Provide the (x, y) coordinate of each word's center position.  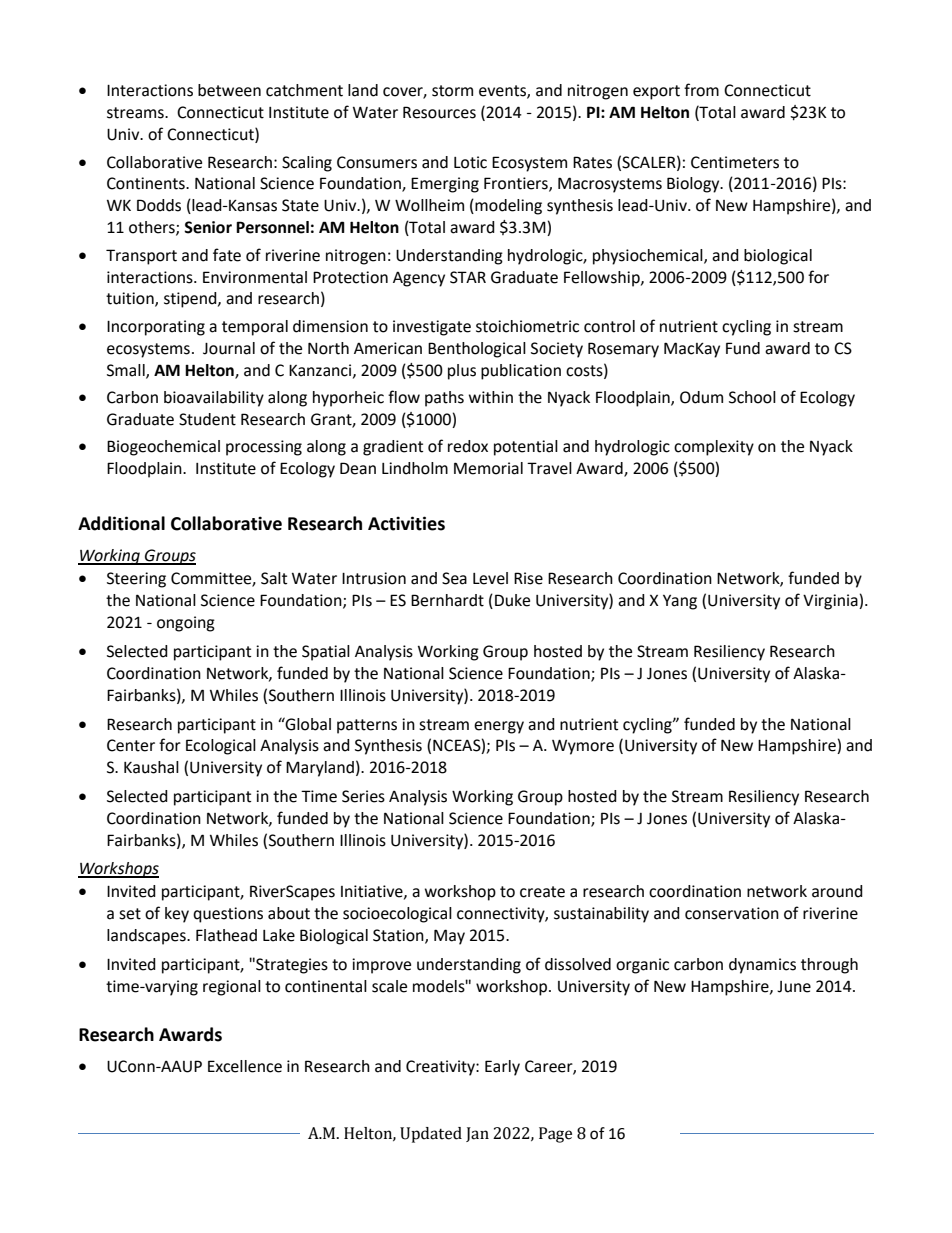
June (794, 987)
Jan (477, 1134)
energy (499, 727)
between (229, 90)
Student (207, 419)
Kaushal (151, 767)
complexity (714, 448)
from (701, 90)
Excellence (245, 1066)
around (837, 891)
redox (468, 446)
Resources (439, 112)
